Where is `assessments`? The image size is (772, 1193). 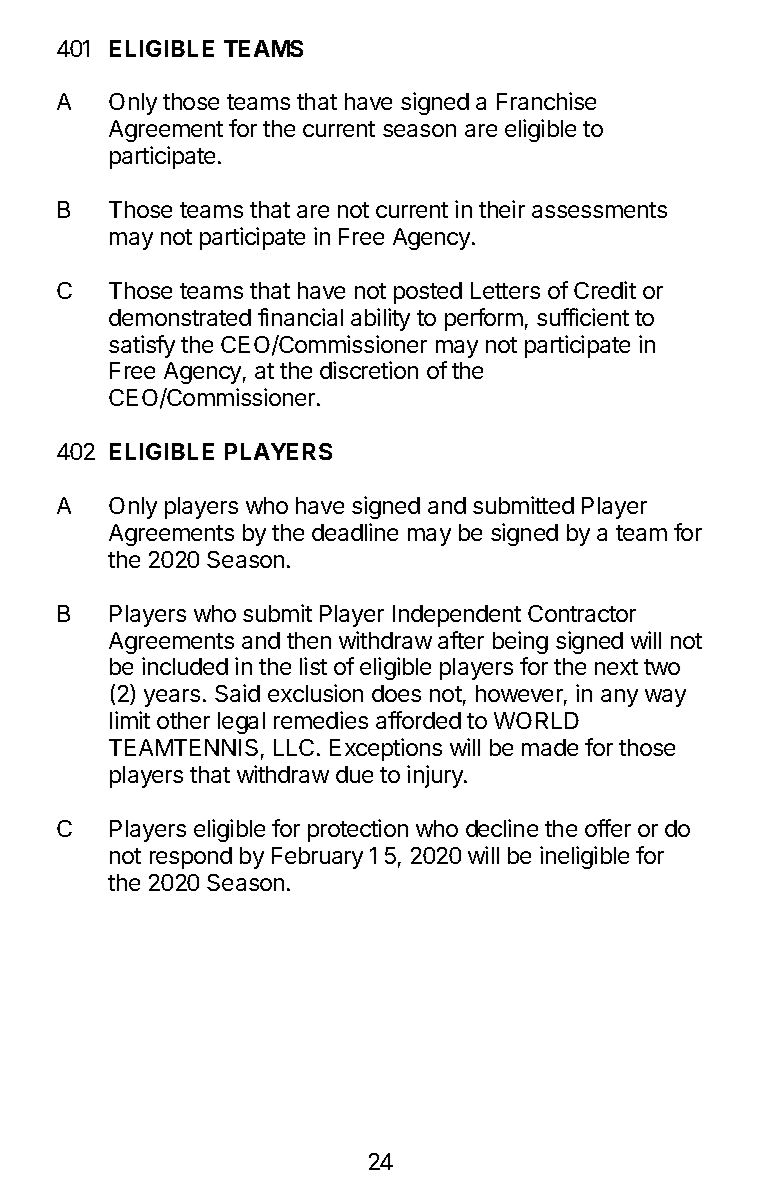 assessments is located at coordinates (599, 210).
